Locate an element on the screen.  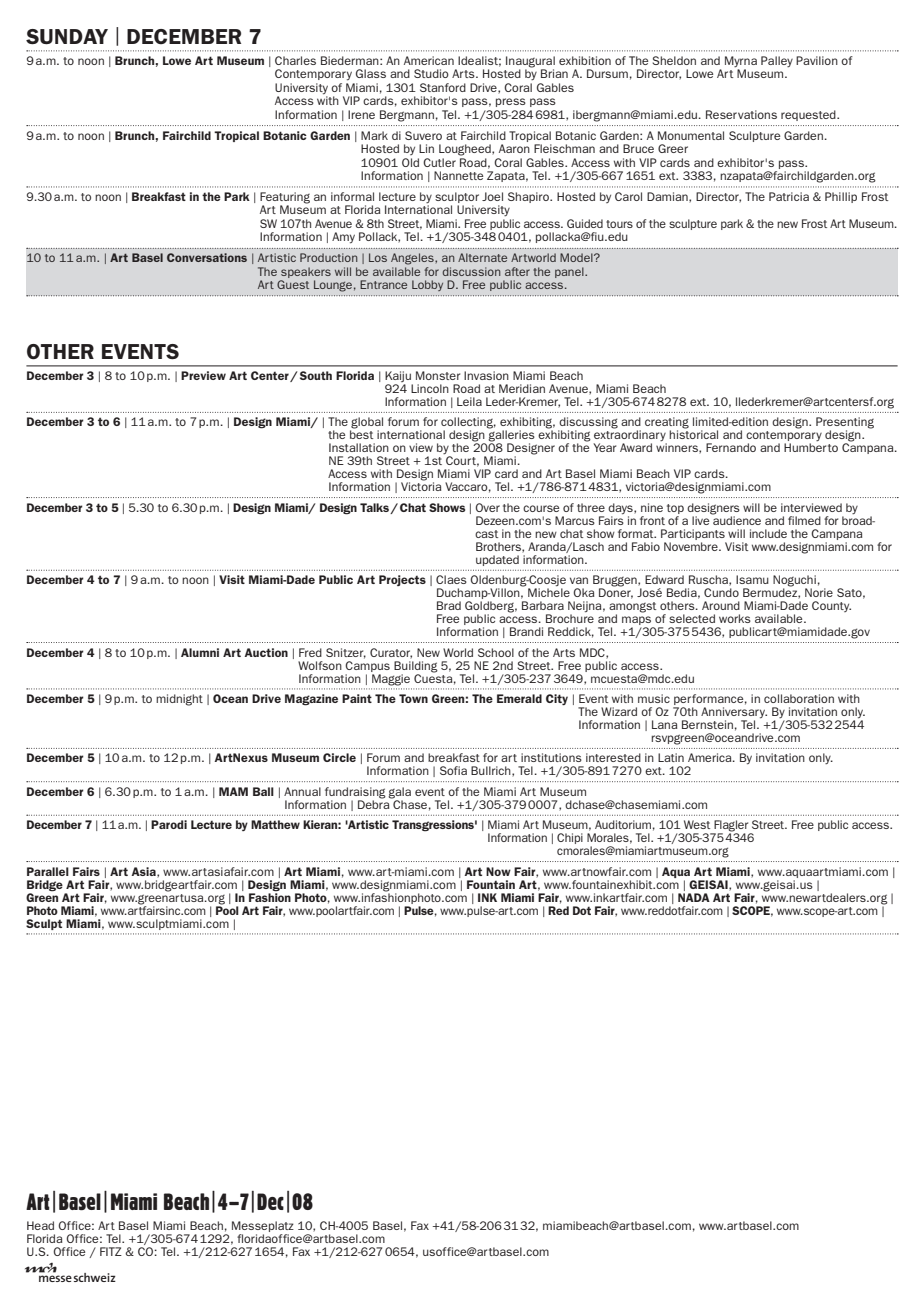
Studio is located at coordinates (431, 73).
